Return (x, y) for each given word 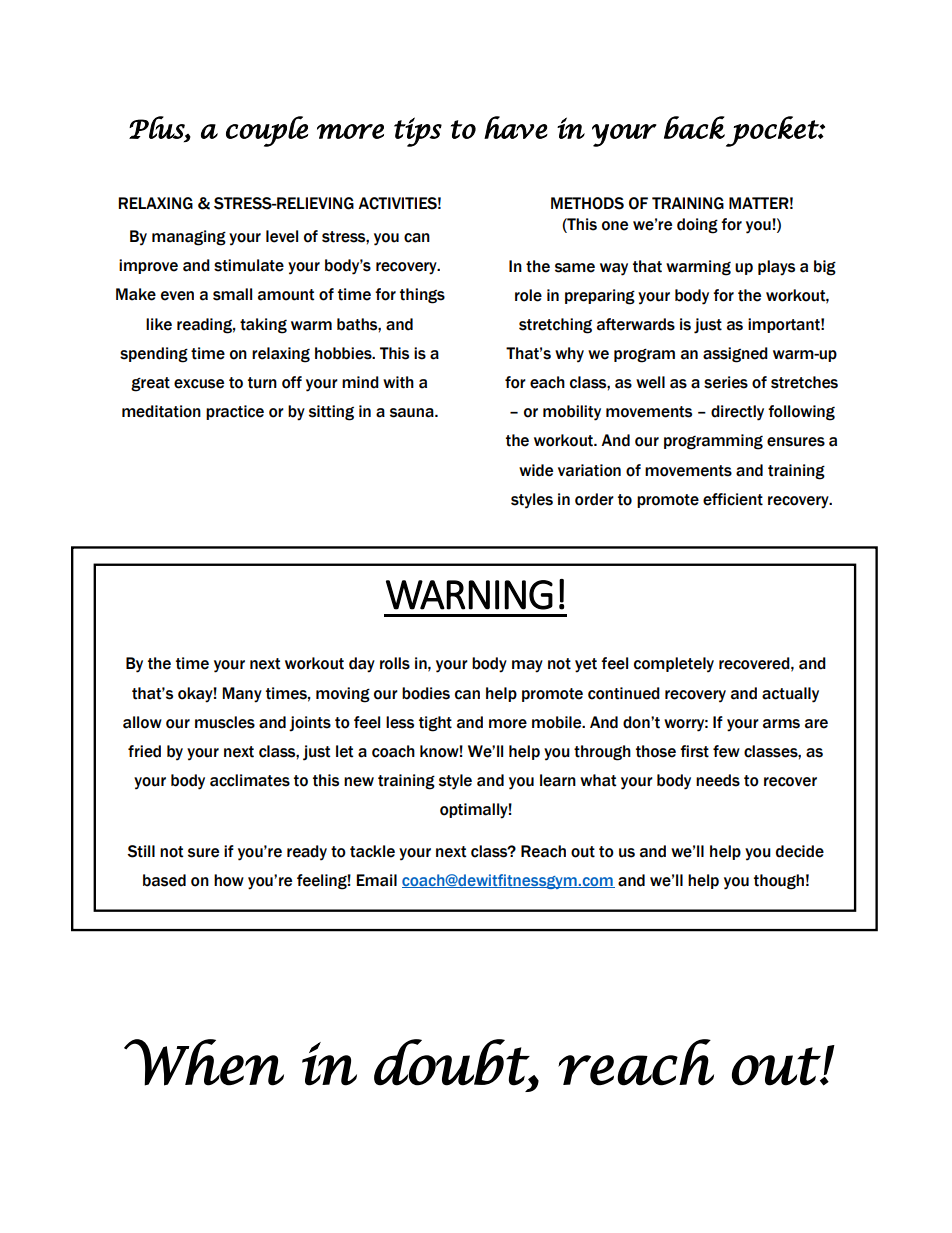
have (516, 127)
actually (790, 695)
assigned (735, 355)
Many (242, 695)
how (229, 880)
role (528, 295)
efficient (733, 499)
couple (267, 131)
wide (536, 470)
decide (800, 851)
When (204, 1062)
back (694, 127)
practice (235, 412)
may (527, 666)
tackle (372, 851)
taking (263, 326)
